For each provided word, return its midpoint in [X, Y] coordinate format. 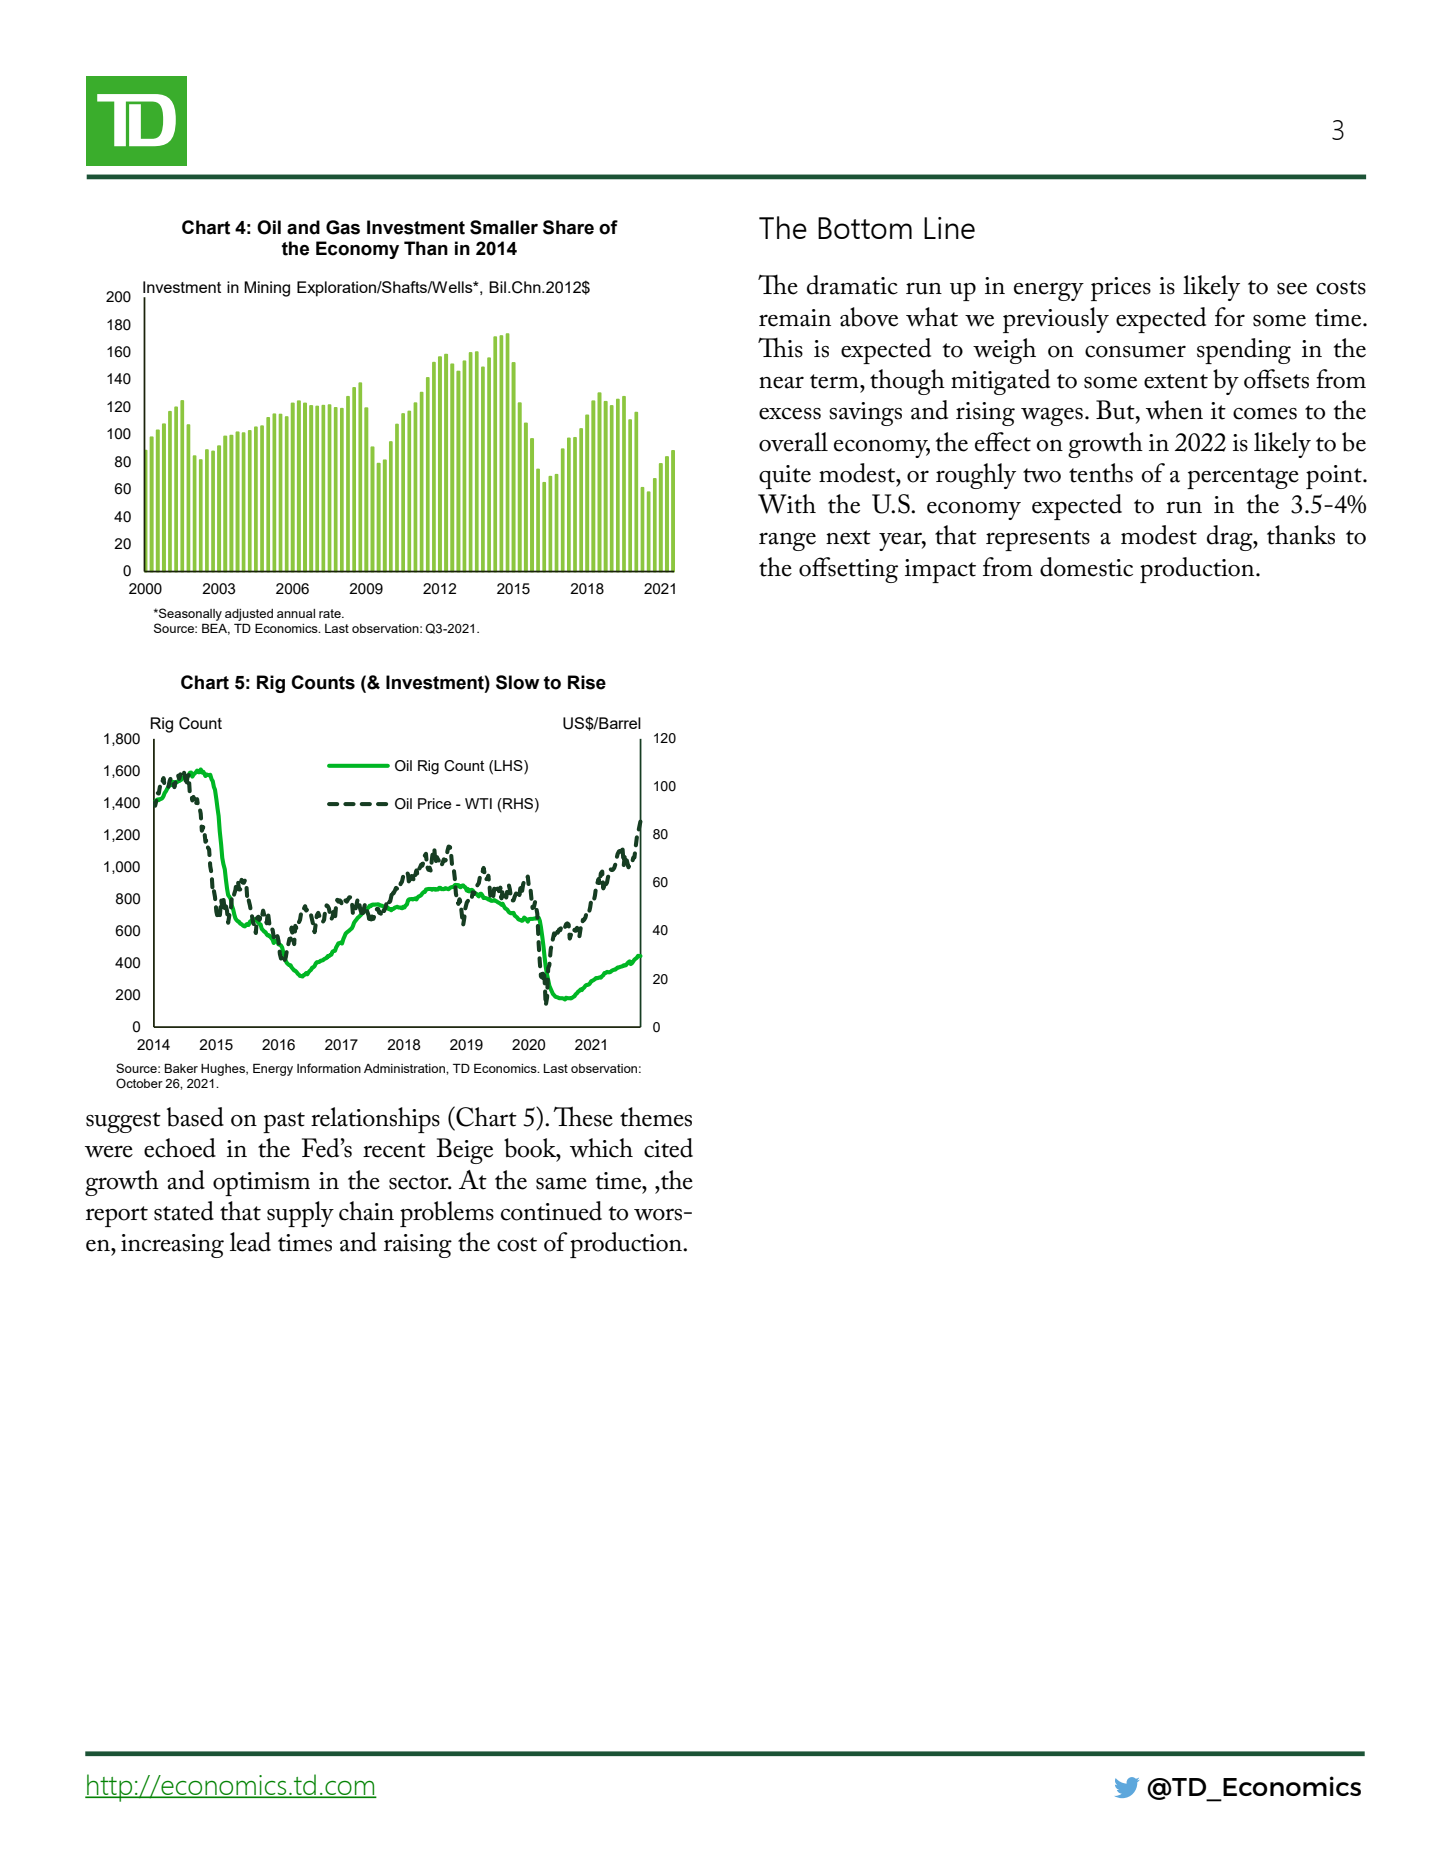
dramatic [852, 285]
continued [551, 1211]
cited [668, 1148]
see [1292, 289]
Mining [267, 289]
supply [300, 1214]
